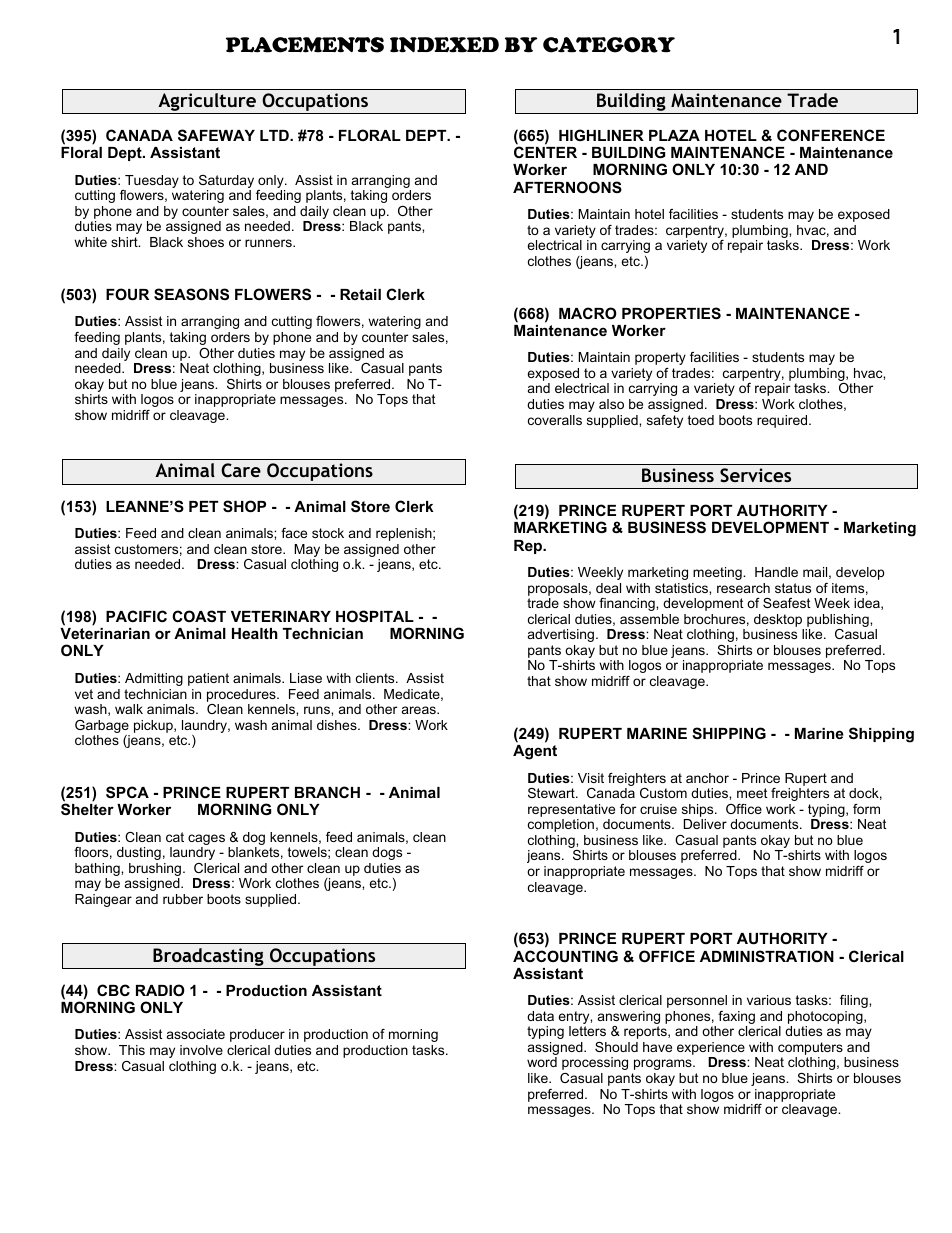 This screenshot has height=1233, width=952. Describe the element at coordinates (540, 1016) in the screenshot. I see `data` at that location.
